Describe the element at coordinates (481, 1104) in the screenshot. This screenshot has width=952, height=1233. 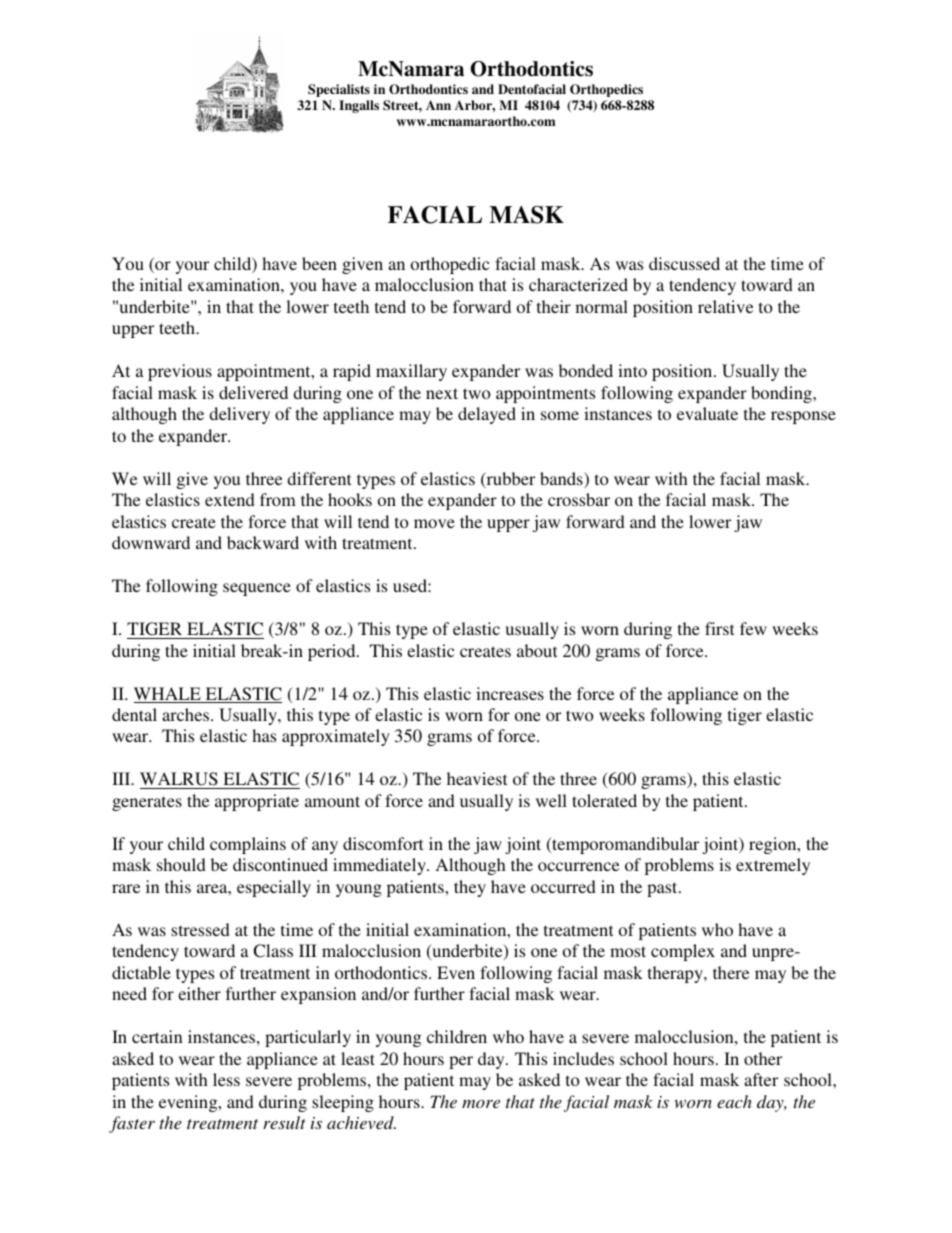
I see `more` at that location.
